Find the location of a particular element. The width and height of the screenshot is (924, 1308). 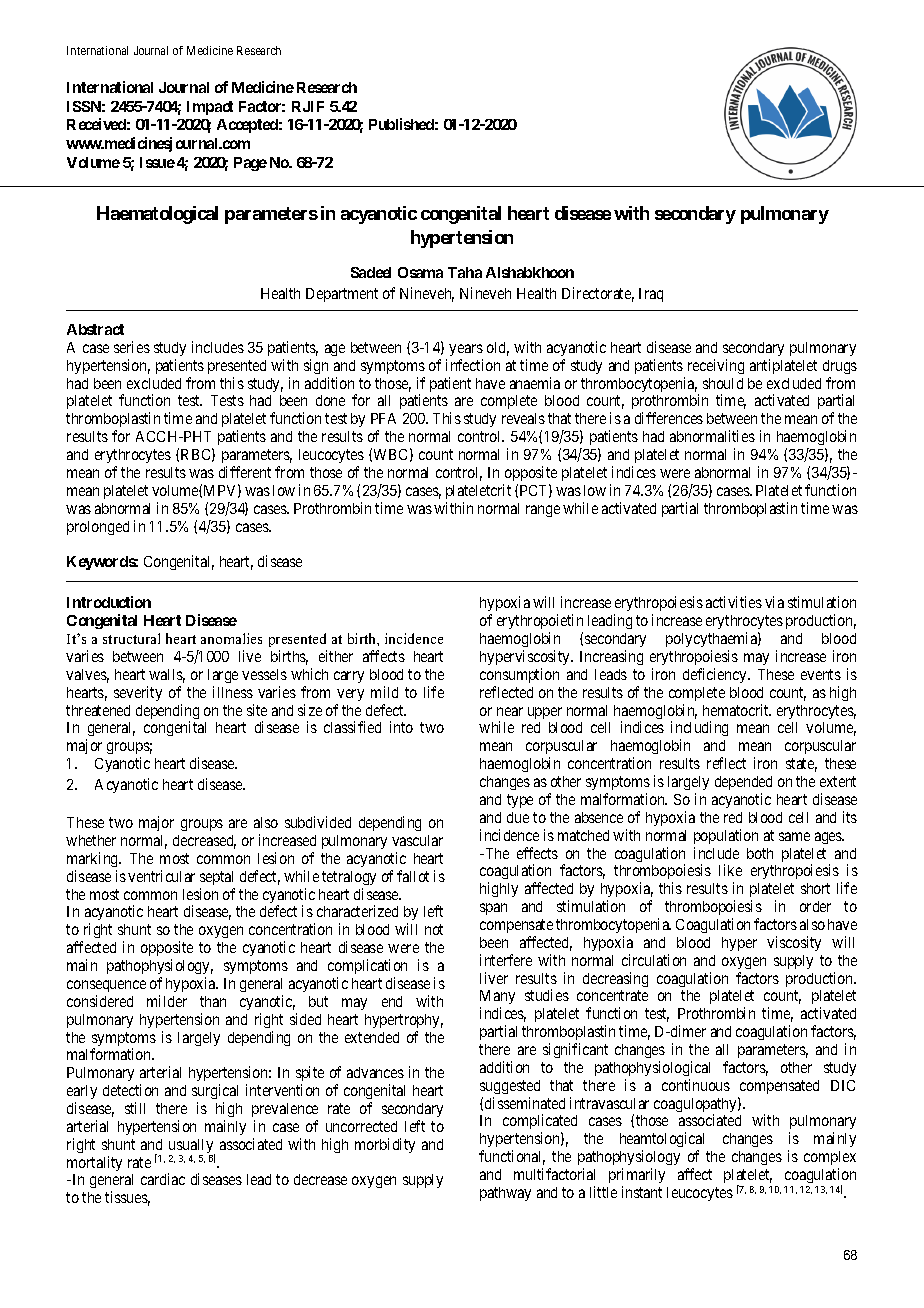

usually is located at coordinates (192, 1147).
